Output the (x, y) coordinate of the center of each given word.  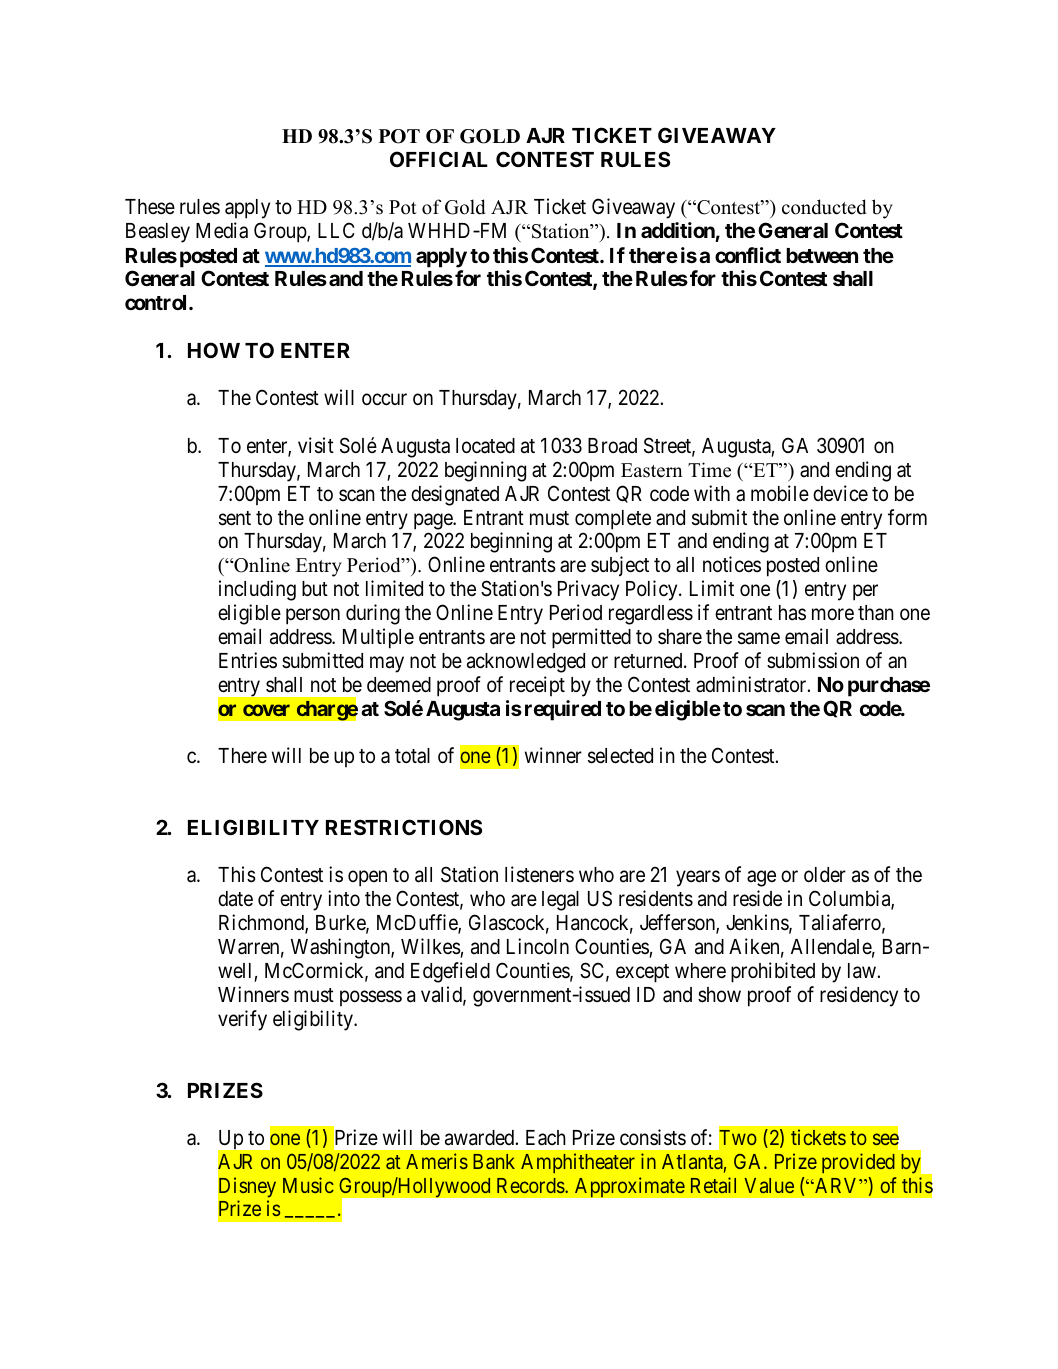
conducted (824, 207)
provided (858, 1163)
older (825, 875)
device (840, 493)
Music (308, 1185)
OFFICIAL (439, 159)
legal (560, 901)
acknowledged (526, 663)
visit (316, 445)
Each (546, 1138)
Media (222, 230)
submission (813, 660)
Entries (248, 660)
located (485, 446)
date (235, 899)
